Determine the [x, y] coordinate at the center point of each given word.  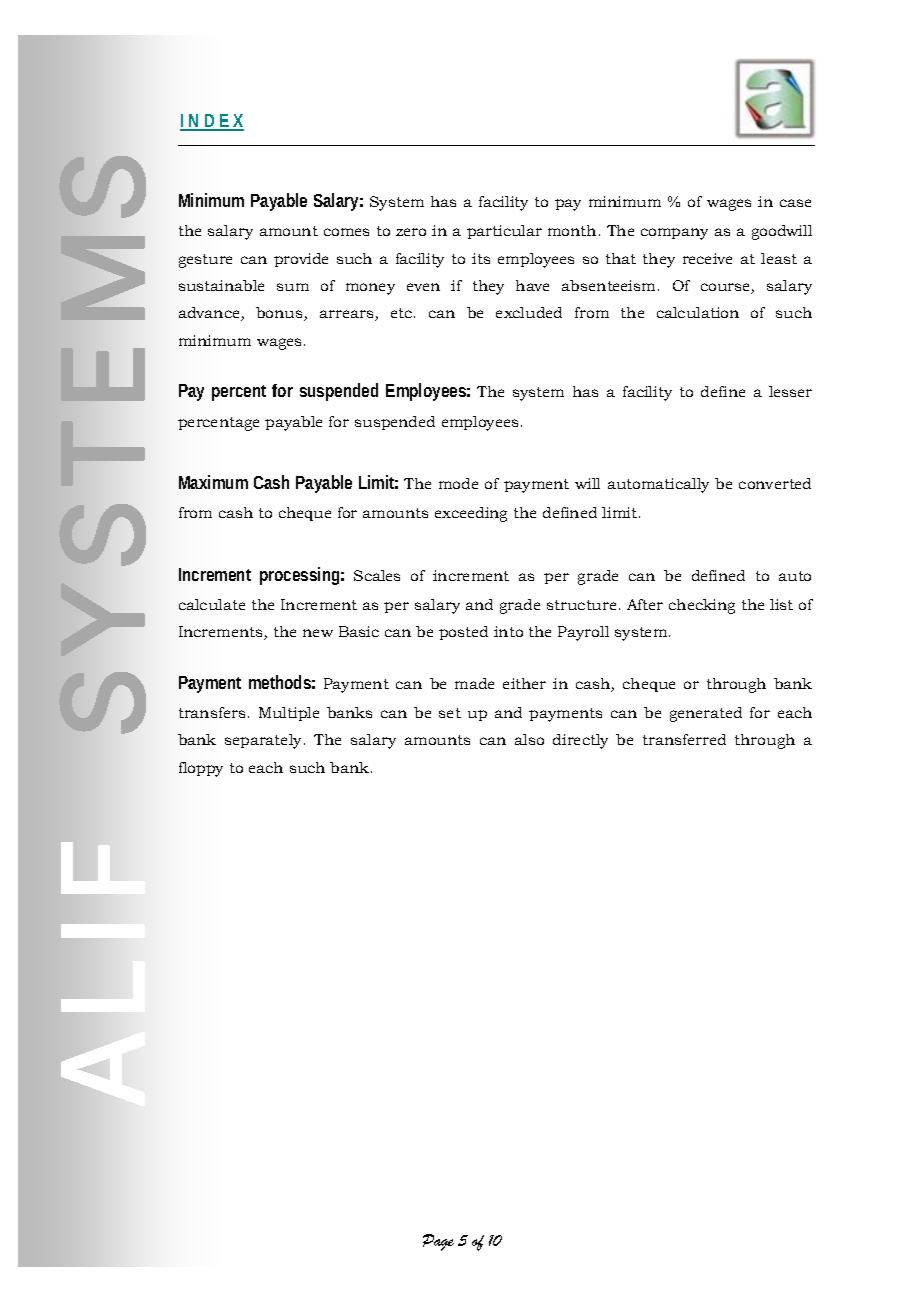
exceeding [471, 514]
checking [702, 606]
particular [504, 232]
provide [301, 260]
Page [438, 1242]
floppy [201, 769]
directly [580, 741]
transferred [684, 739]
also [529, 739]
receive [707, 258]
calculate [212, 604]
